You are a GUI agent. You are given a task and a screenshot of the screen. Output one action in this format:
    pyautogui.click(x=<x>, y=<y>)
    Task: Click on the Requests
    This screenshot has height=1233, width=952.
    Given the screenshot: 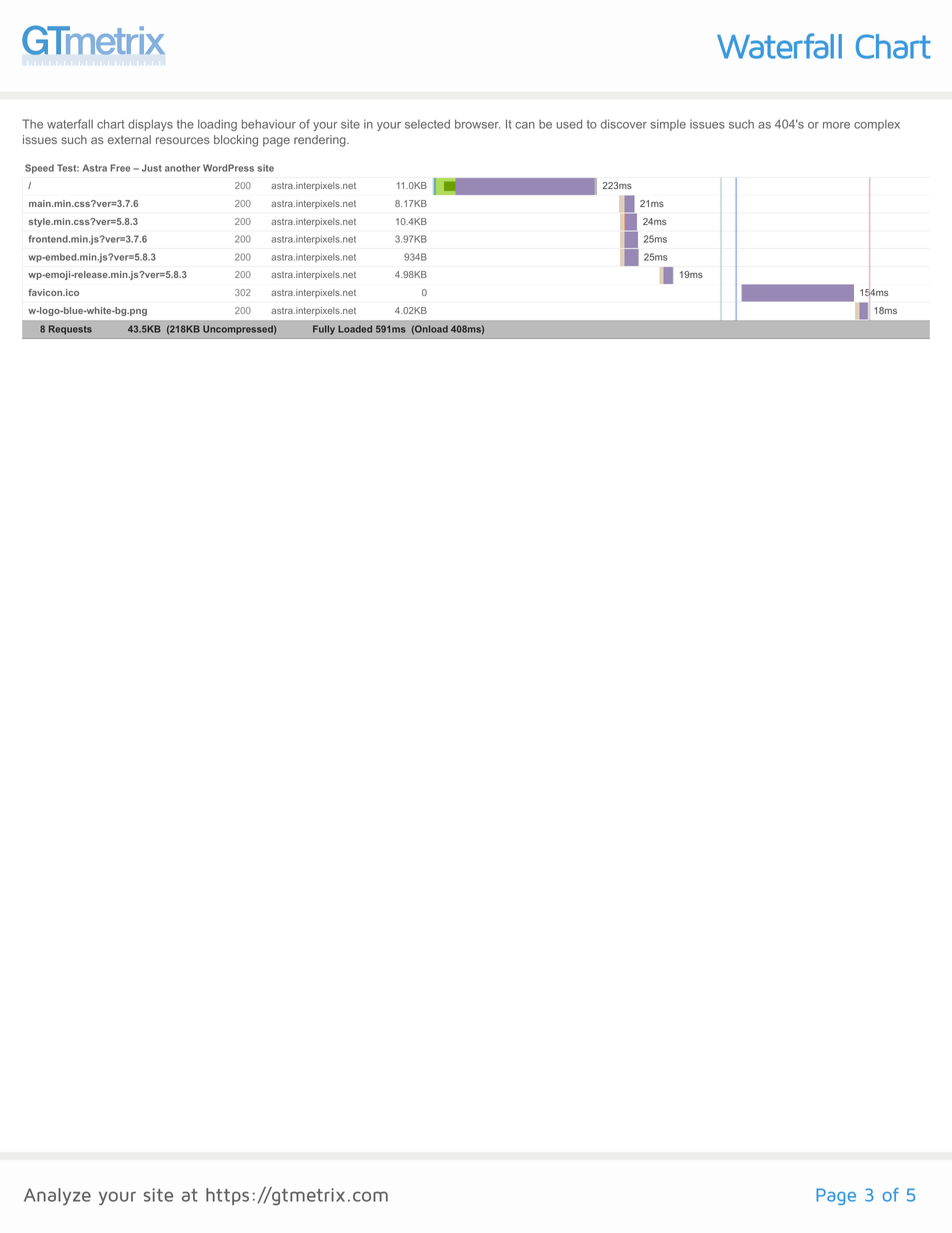 What is the action you would take?
    pyautogui.click(x=70, y=330)
